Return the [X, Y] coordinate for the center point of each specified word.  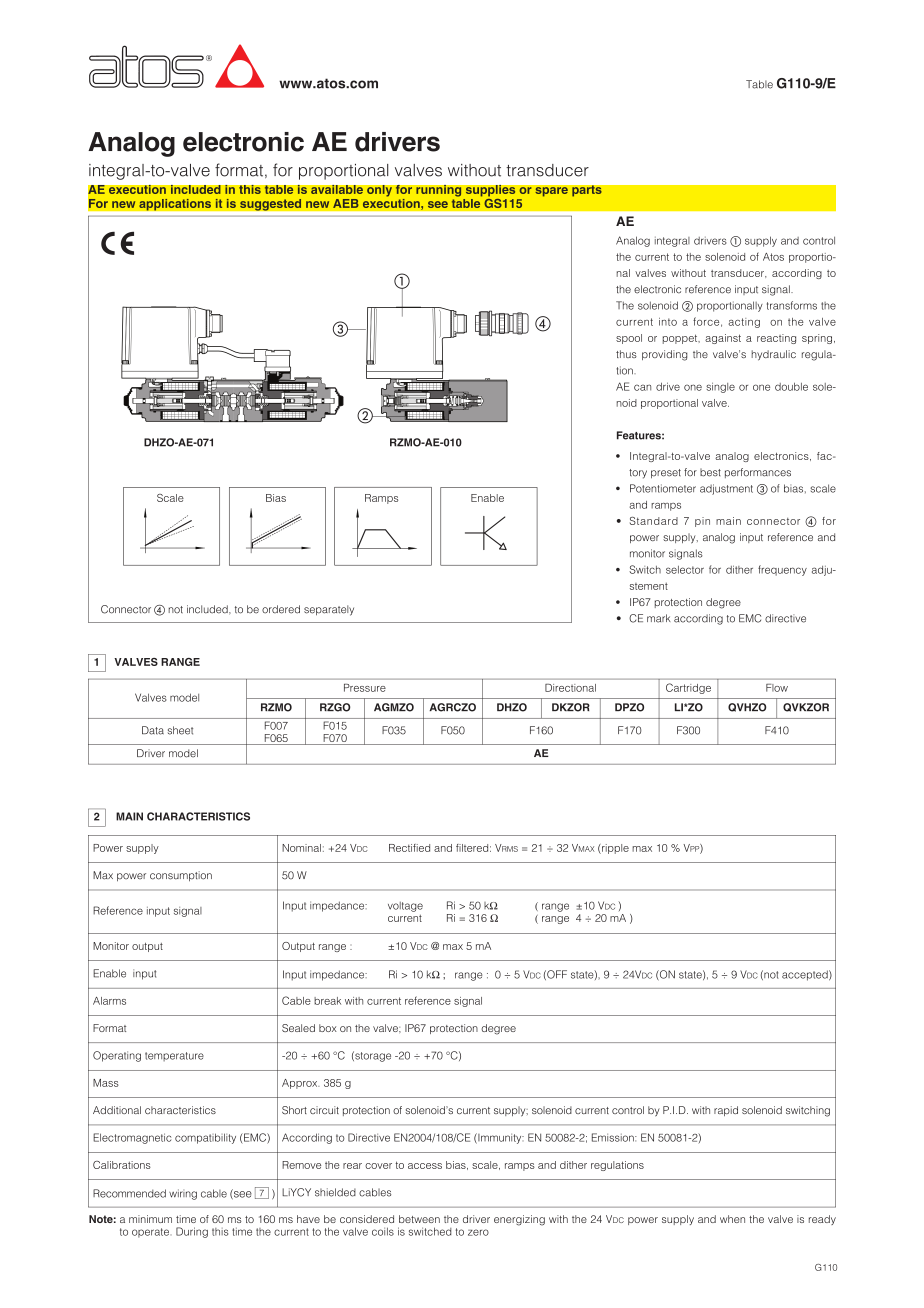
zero [478, 1232]
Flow [777, 688]
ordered [281, 609]
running [440, 192]
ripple [614, 849]
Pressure [365, 688]
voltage [405, 907]
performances [758, 473]
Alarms [109, 1001]
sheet [180, 730]
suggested [271, 204]
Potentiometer [663, 488]
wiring [183, 1194]
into [668, 322]
